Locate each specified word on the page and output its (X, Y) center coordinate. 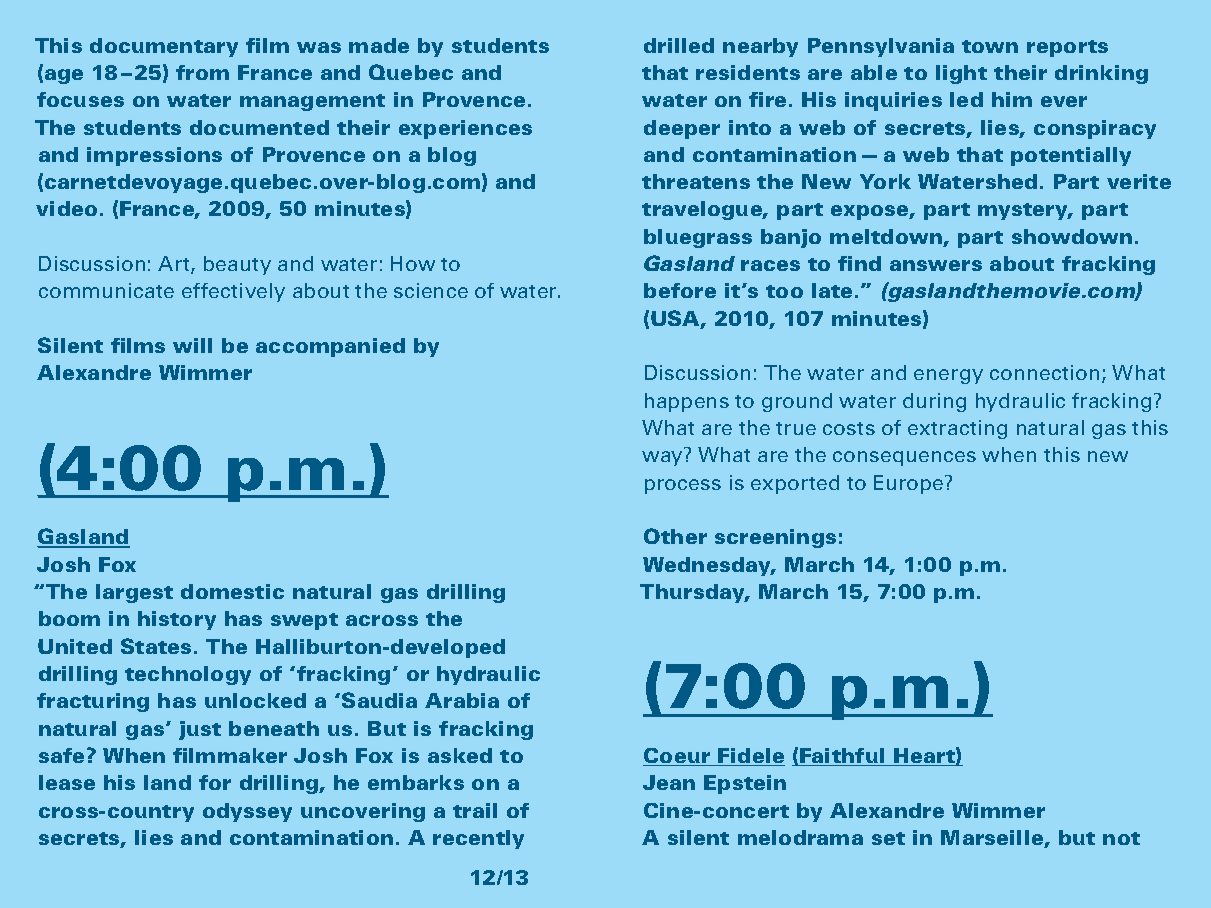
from (202, 72)
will (192, 345)
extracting (957, 429)
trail (475, 810)
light (961, 74)
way (662, 458)
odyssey (247, 812)
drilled (679, 45)
